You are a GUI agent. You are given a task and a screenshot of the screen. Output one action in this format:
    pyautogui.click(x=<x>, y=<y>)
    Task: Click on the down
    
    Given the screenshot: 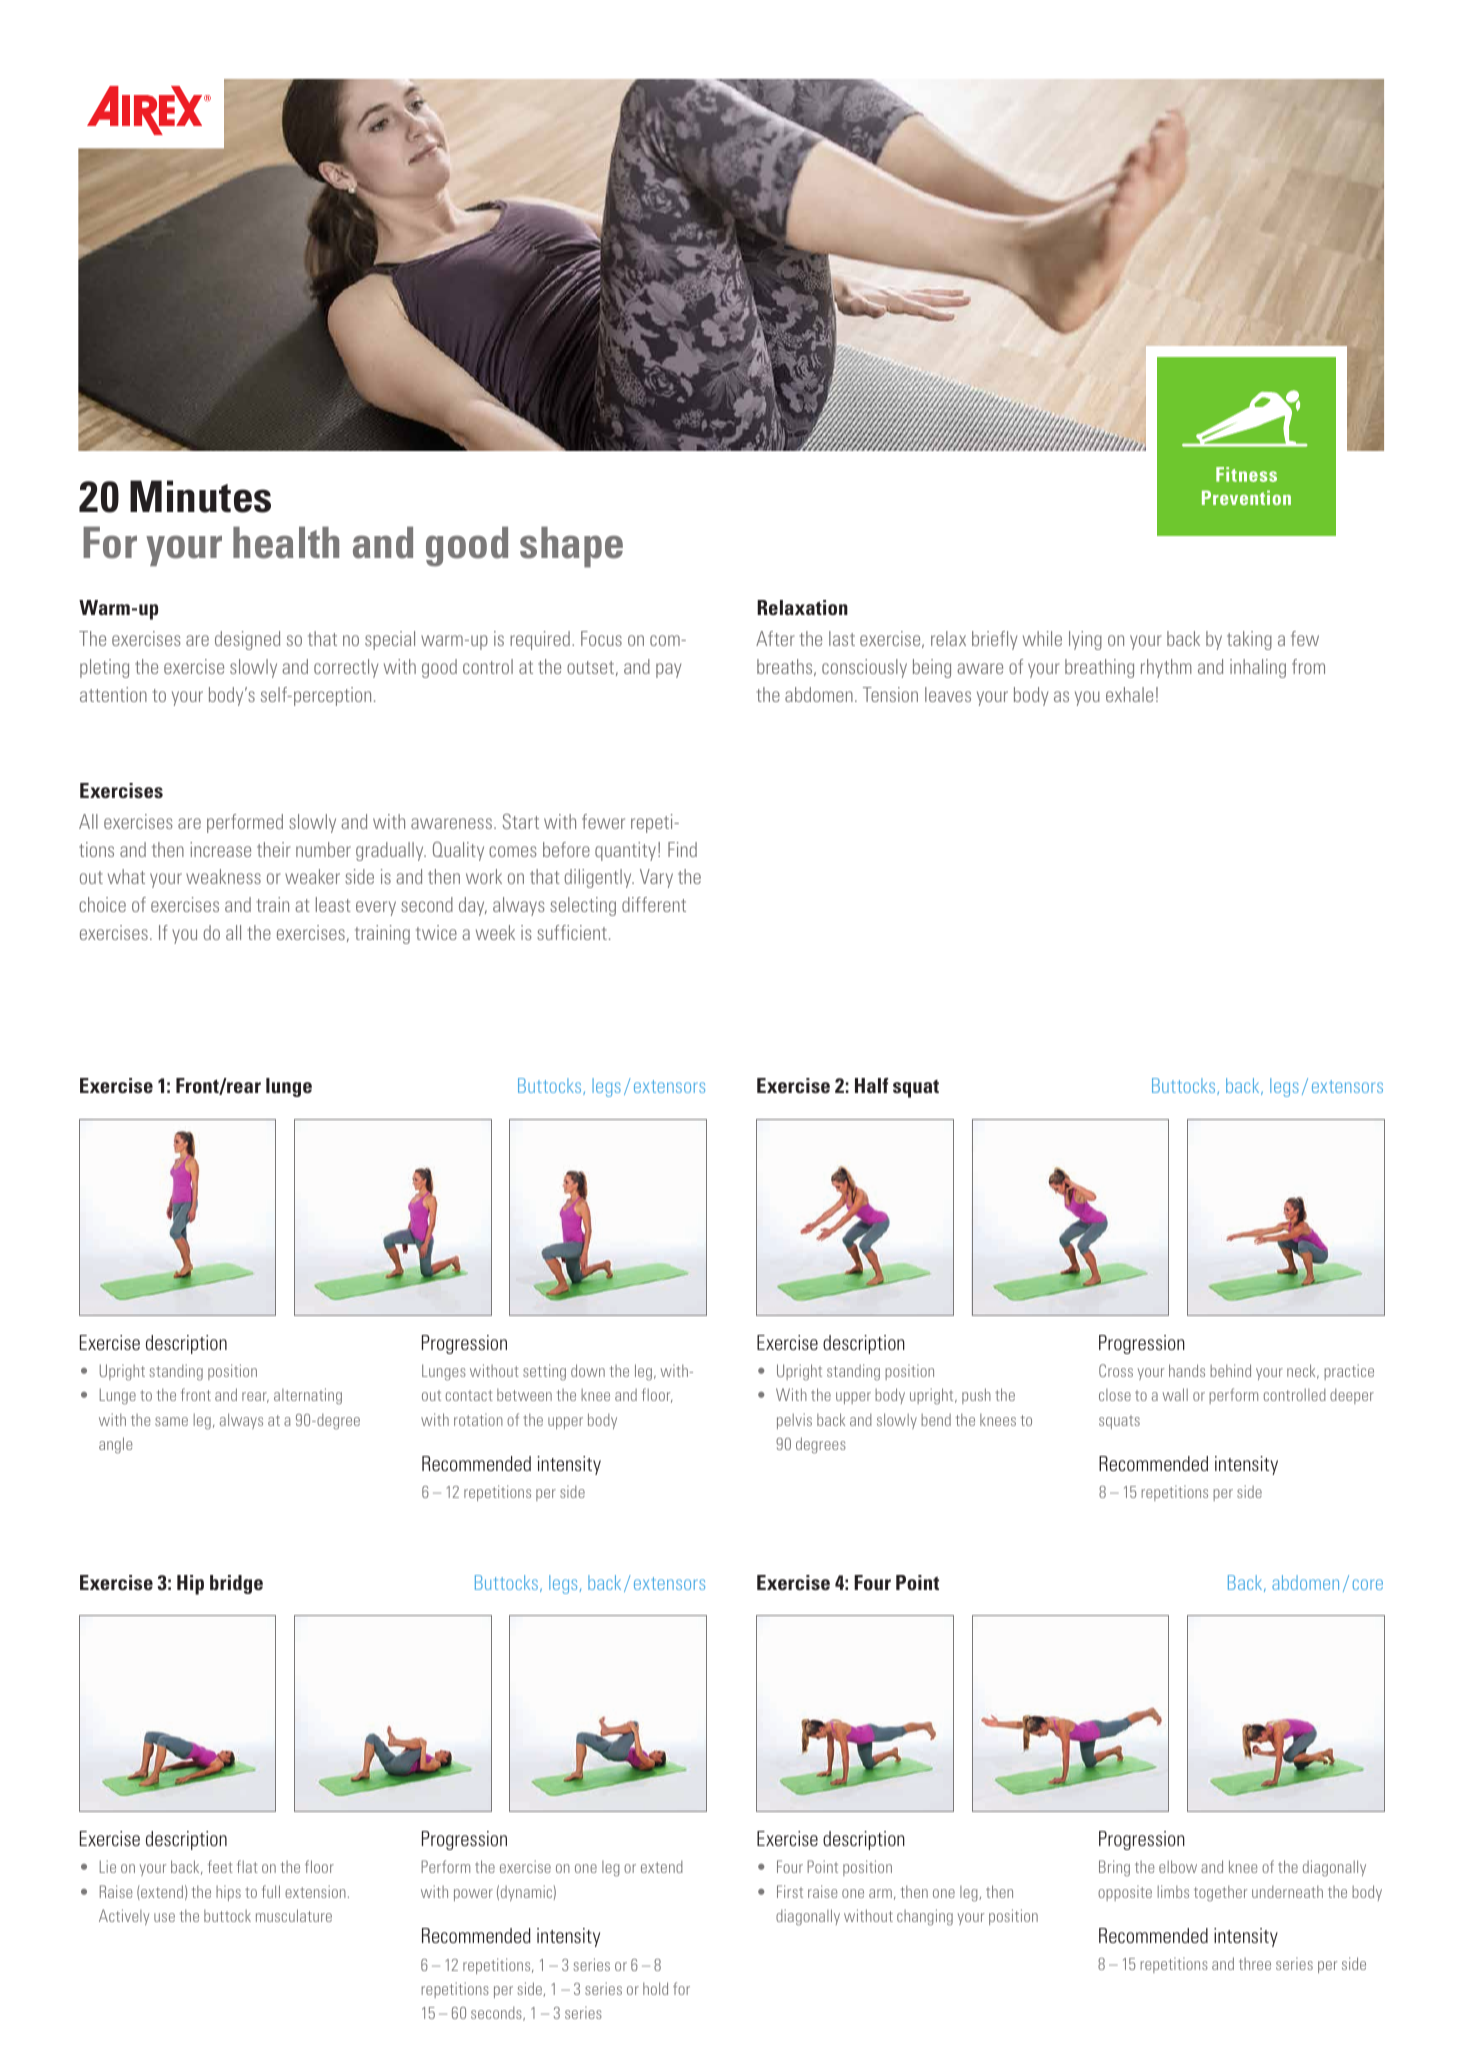 What is the action you would take?
    pyautogui.click(x=588, y=1370)
